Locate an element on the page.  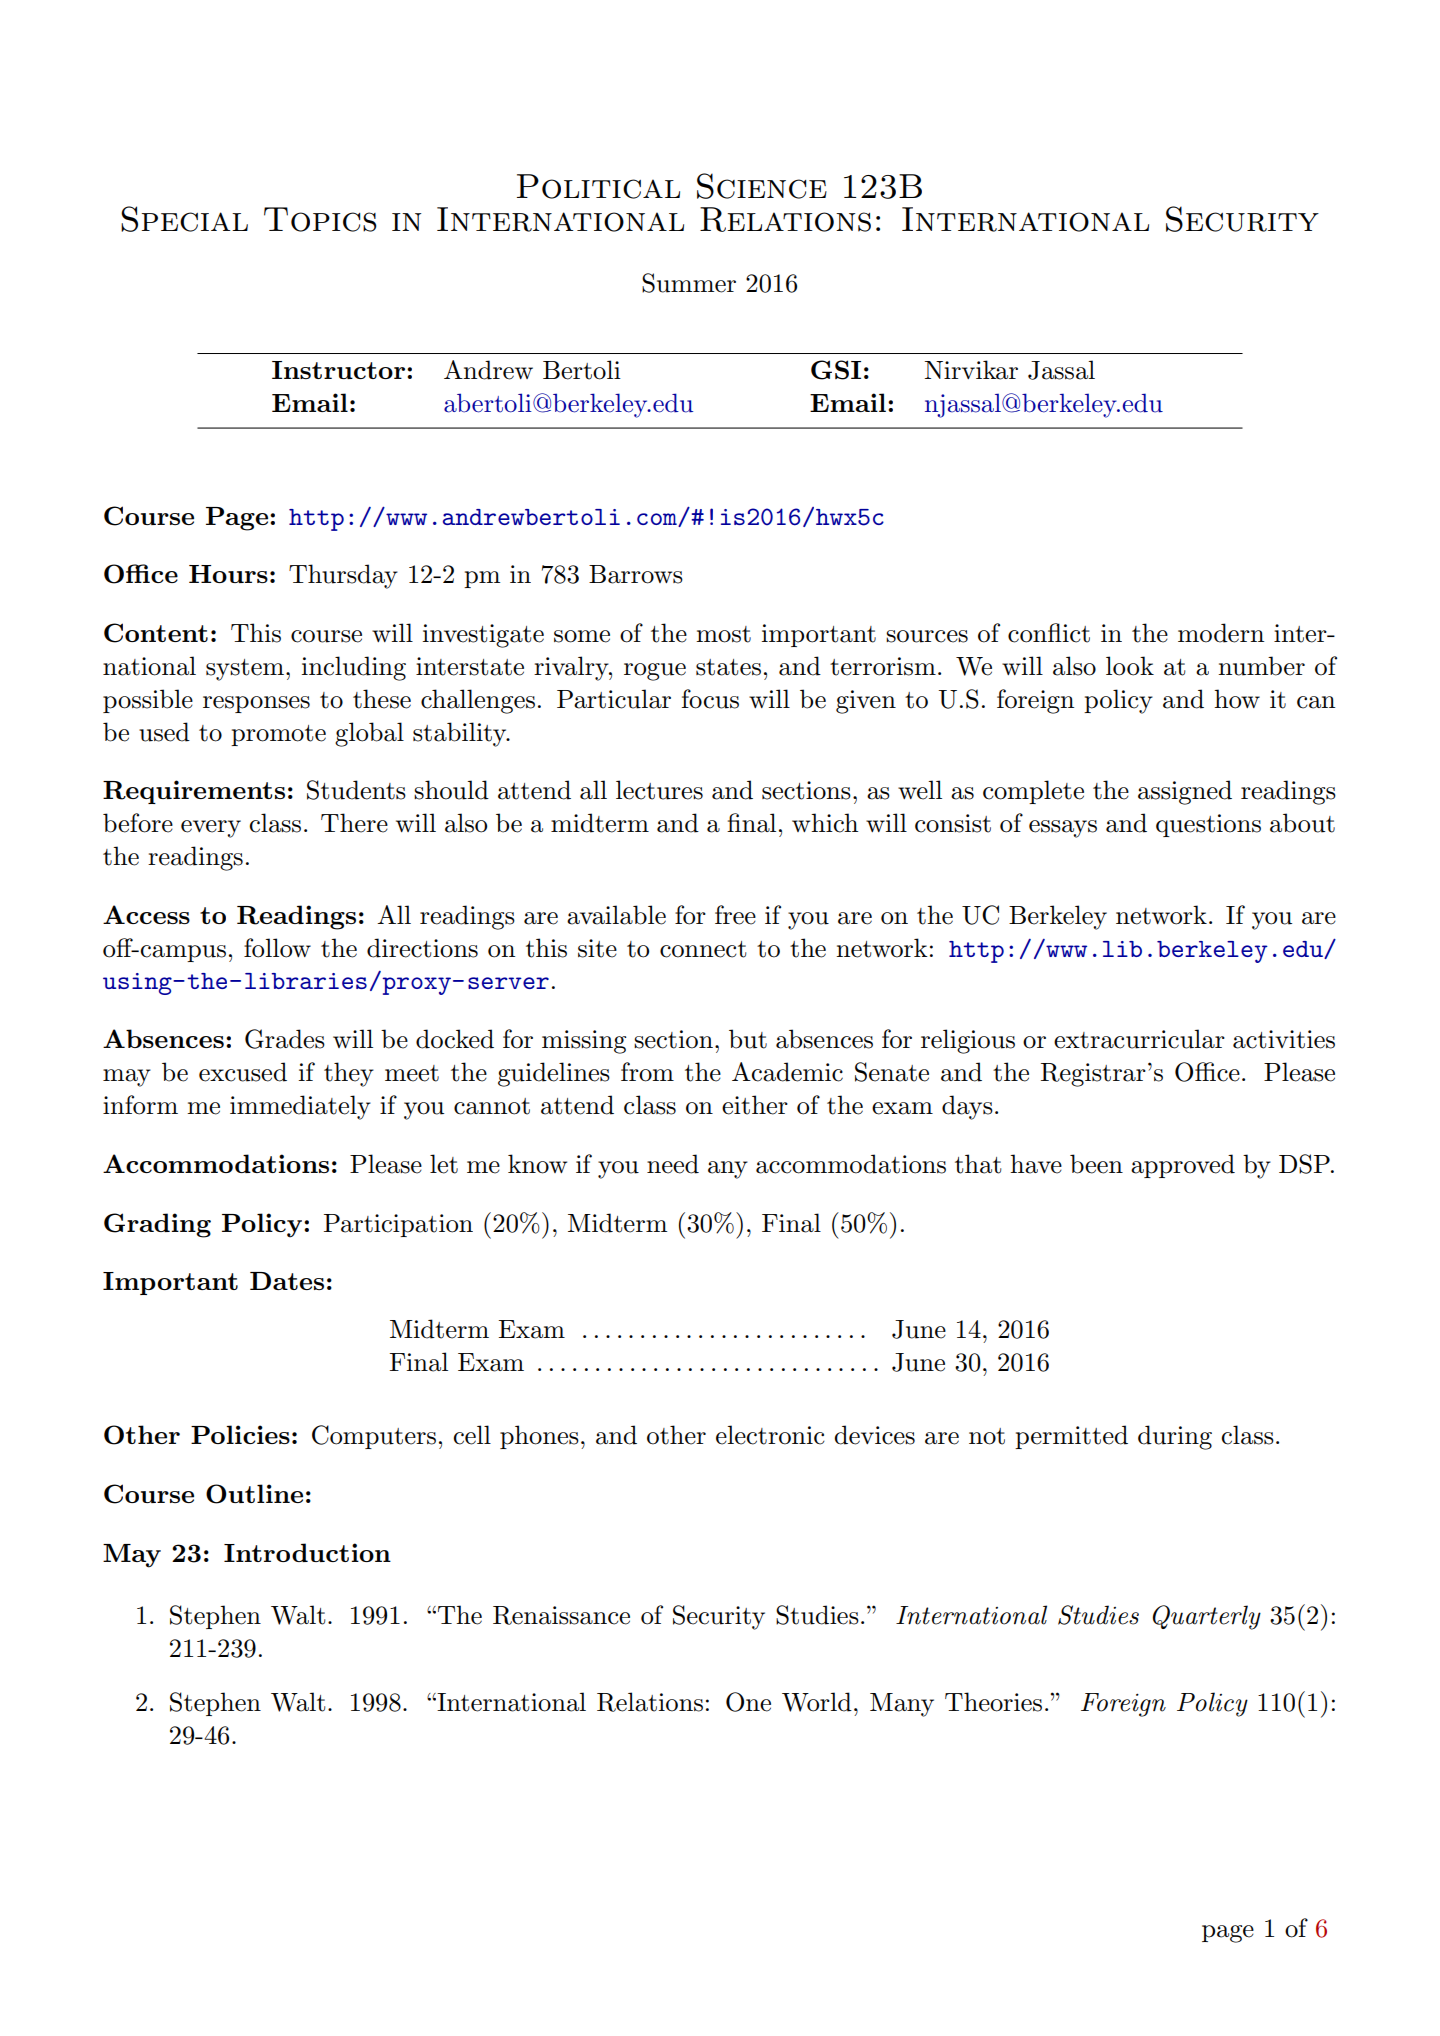
electronic is located at coordinates (770, 1435).
